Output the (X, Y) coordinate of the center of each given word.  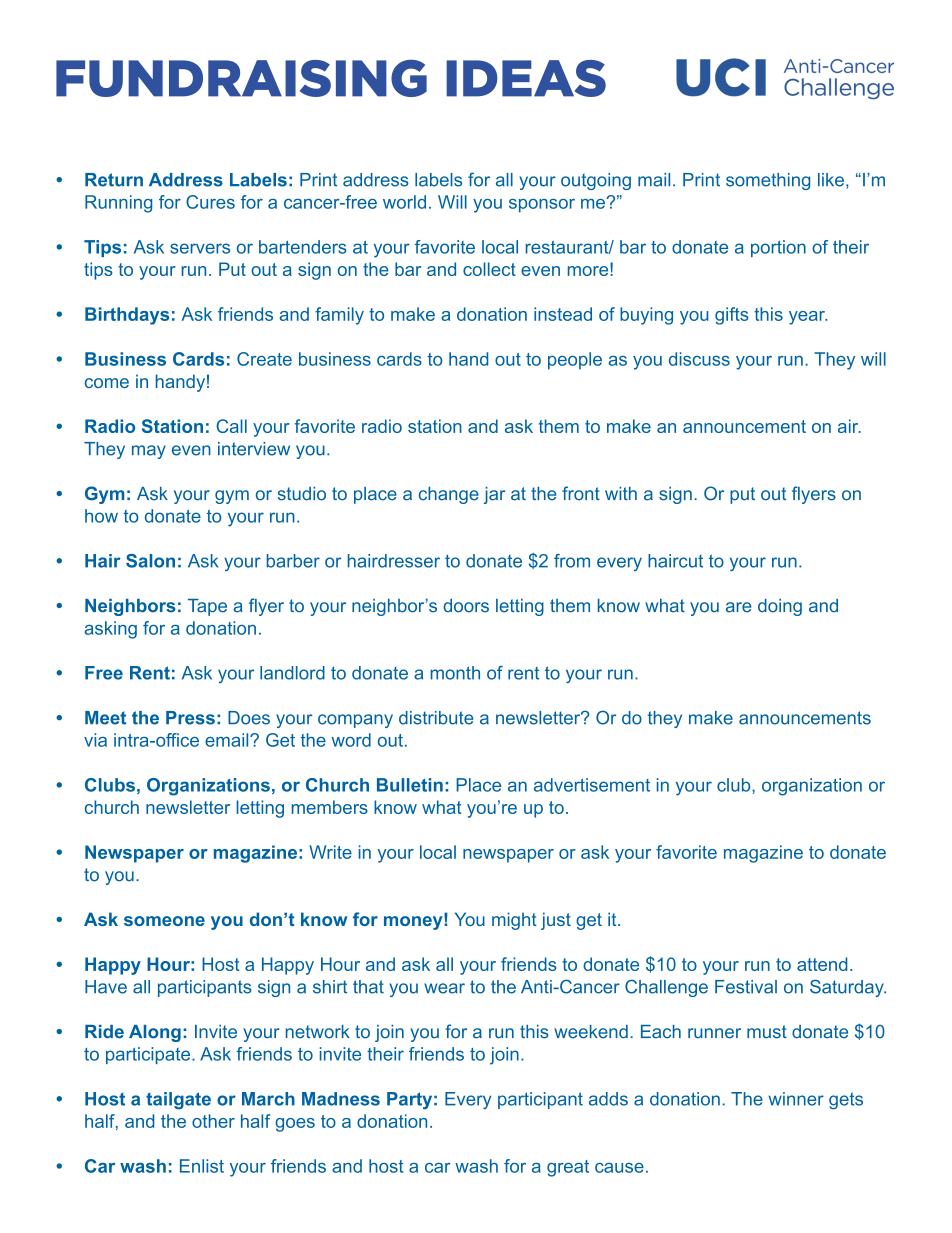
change (449, 495)
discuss (699, 359)
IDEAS (526, 78)
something (768, 181)
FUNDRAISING (241, 78)
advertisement (592, 785)
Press (190, 718)
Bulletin (410, 785)
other (213, 1121)
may (149, 452)
